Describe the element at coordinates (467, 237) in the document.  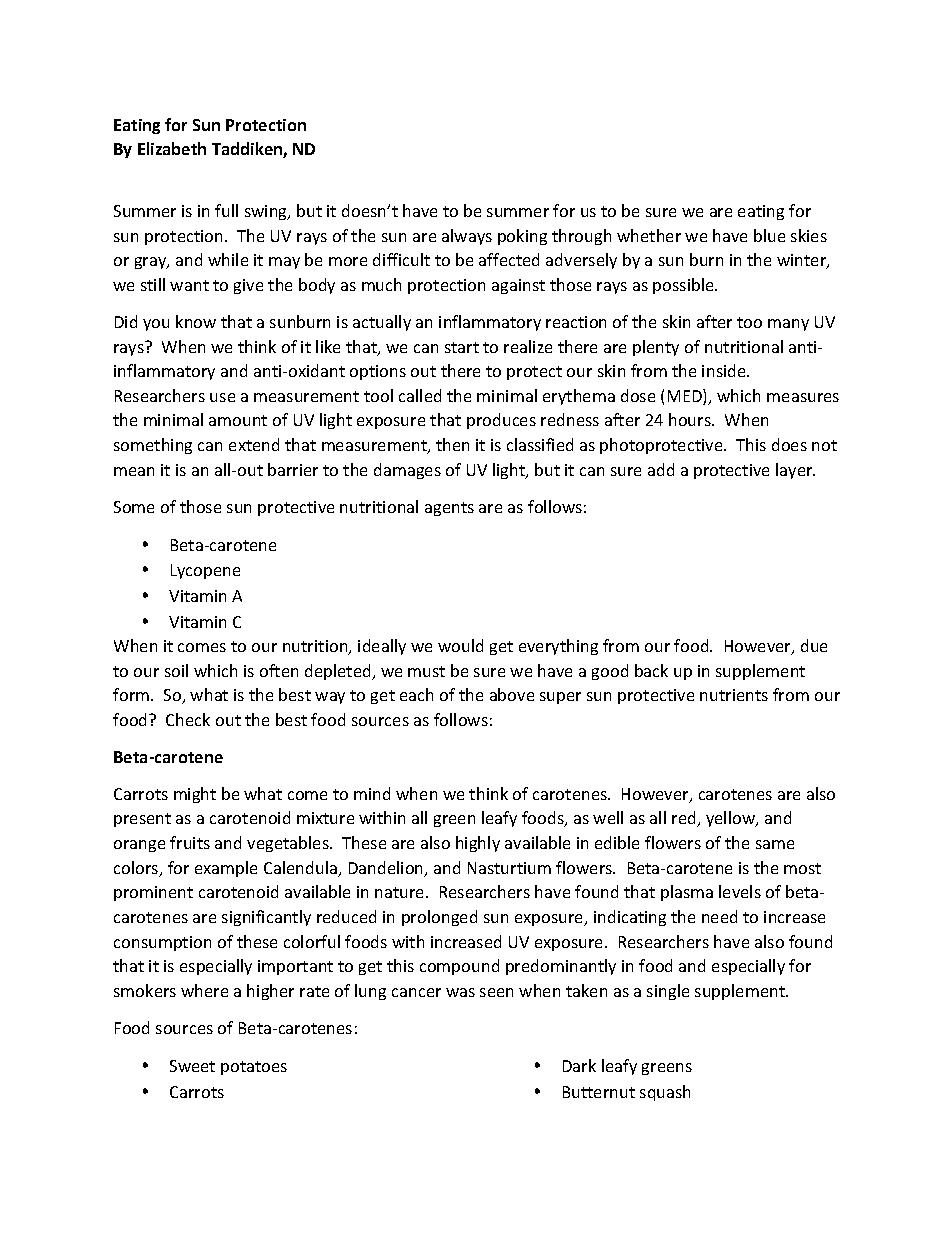
I see `always` at that location.
